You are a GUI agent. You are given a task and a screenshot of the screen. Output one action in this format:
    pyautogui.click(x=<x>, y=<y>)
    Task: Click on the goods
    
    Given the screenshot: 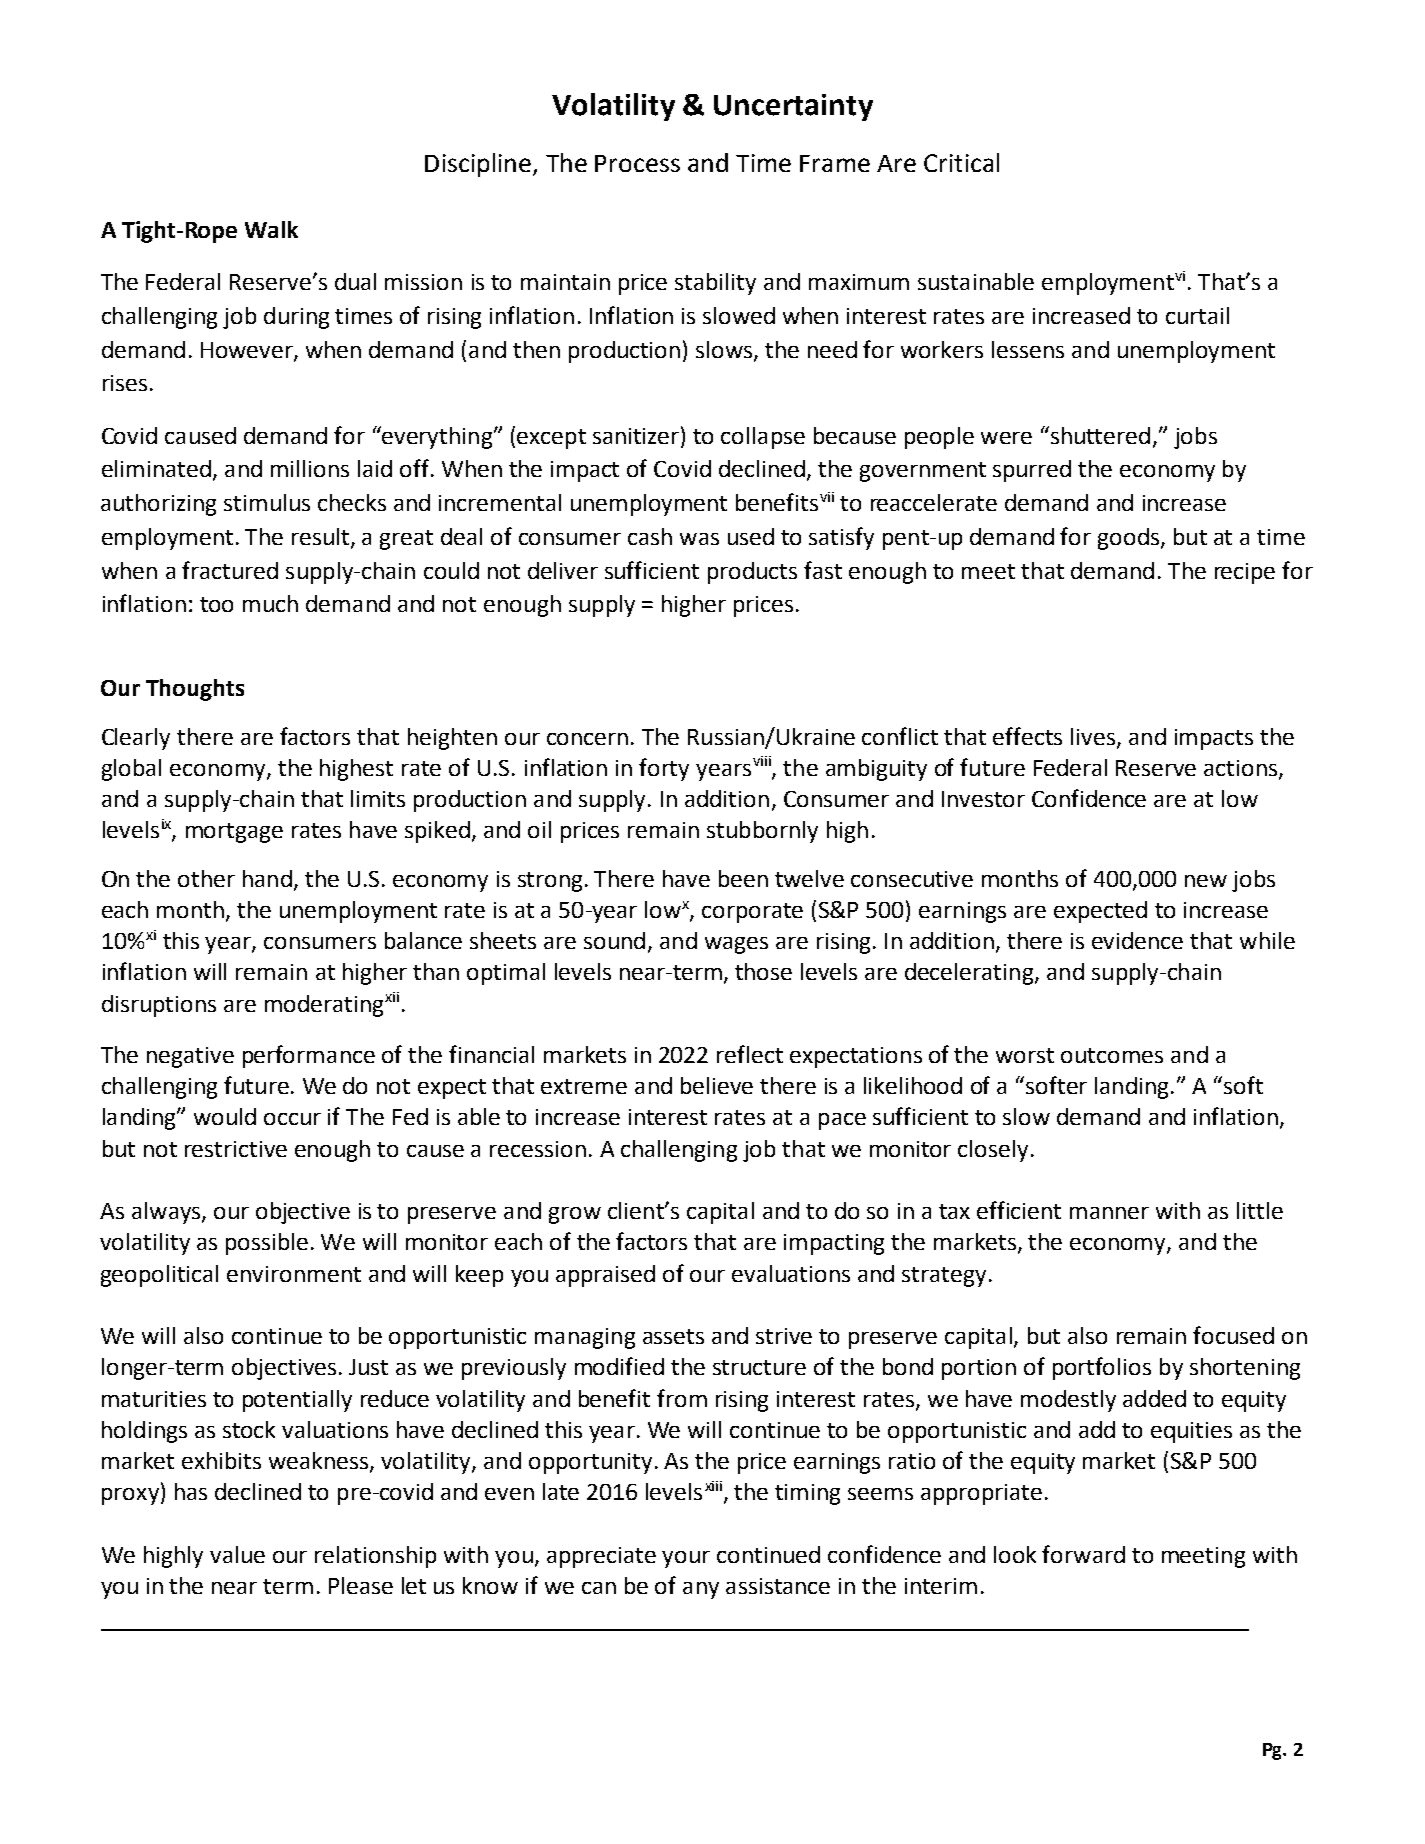 What is the action you would take?
    pyautogui.click(x=1128, y=539)
